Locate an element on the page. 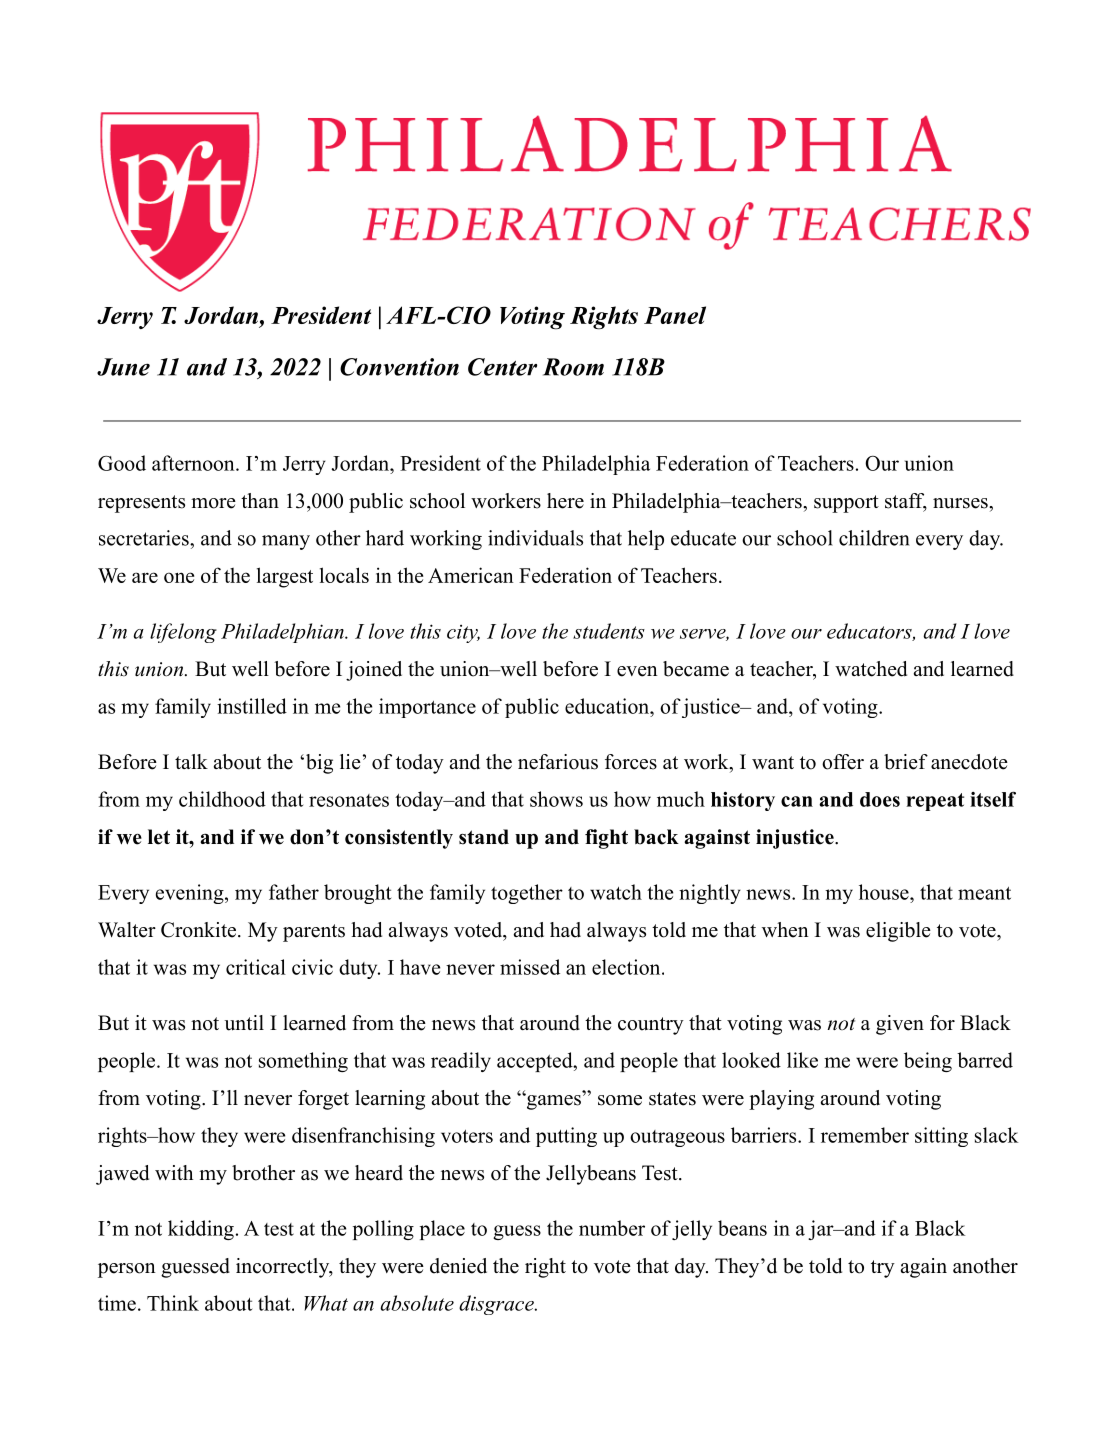 Image resolution: width=1108 pixels, height=1434 pixels. Think is located at coordinates (173, 1303).
